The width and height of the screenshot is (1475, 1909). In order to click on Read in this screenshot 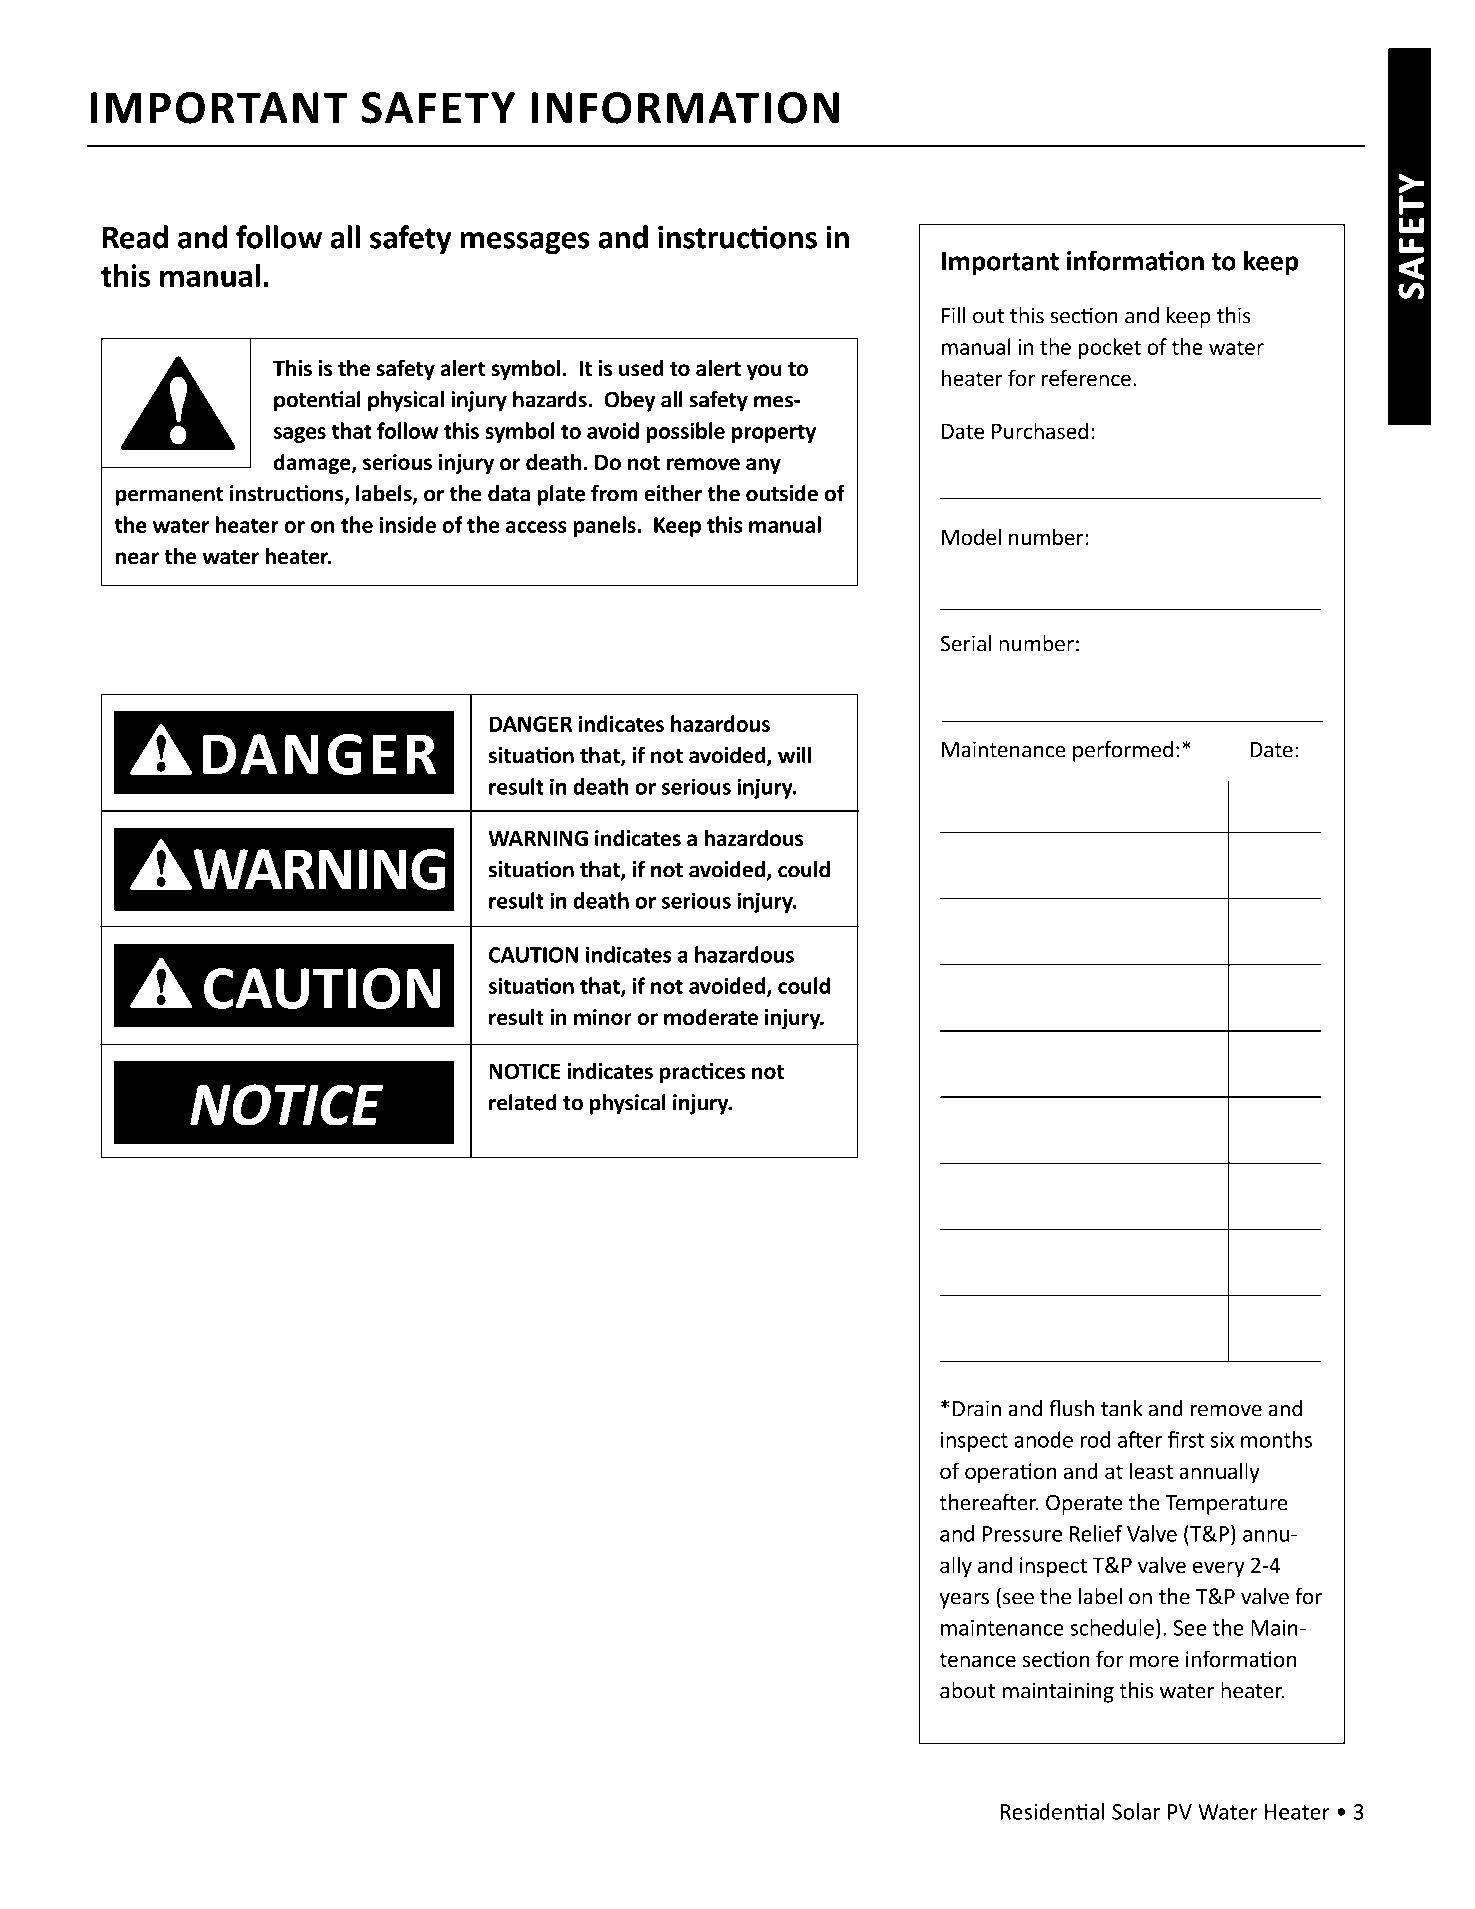, I will do `click(135, 237)`.
